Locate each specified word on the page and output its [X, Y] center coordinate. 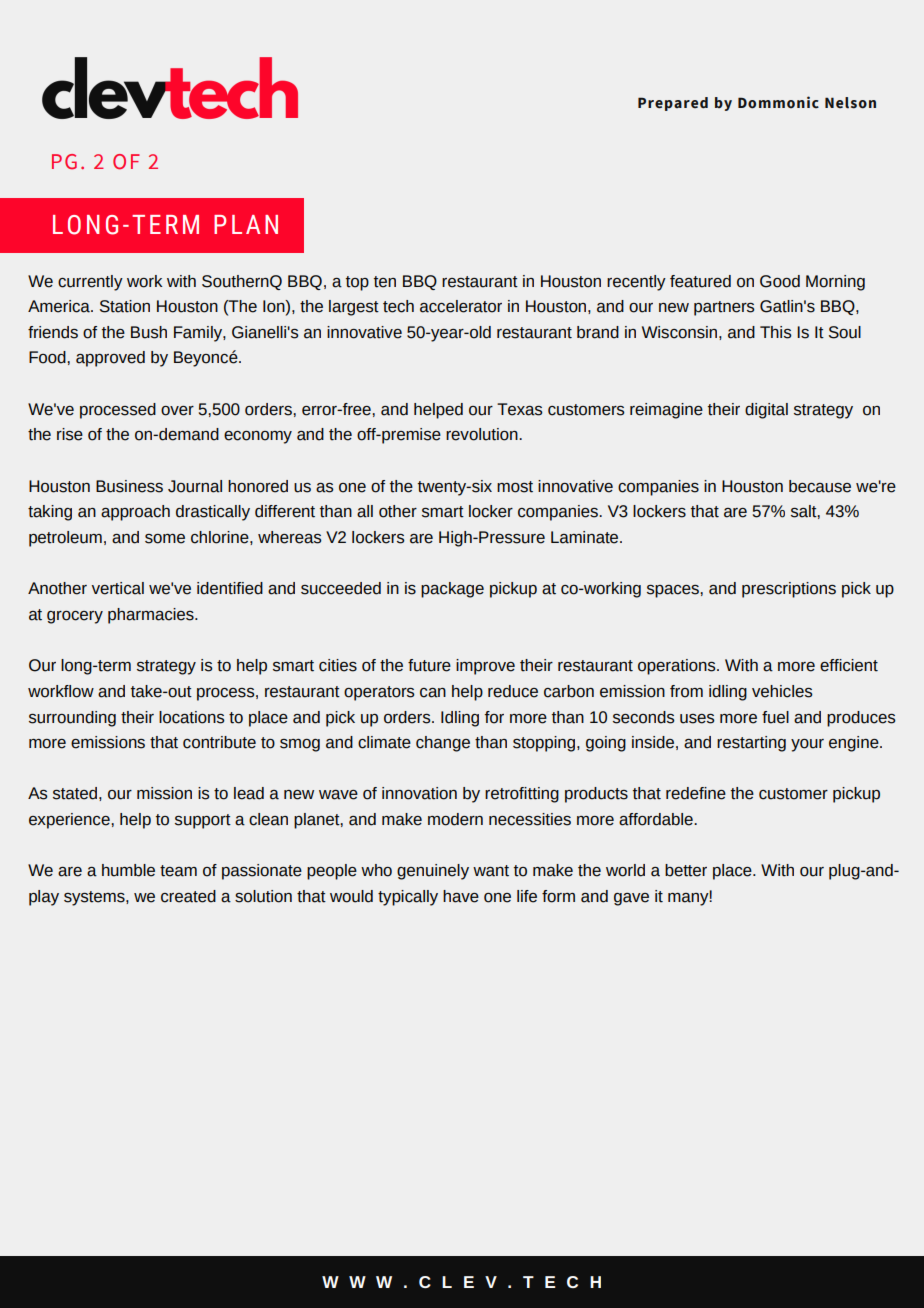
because [820, 486]
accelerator [461, 306]
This [775, 332]
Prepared [673, 104]
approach [135, 513]
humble [128, 870]
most [515, 487]
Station [125, 306]
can [433, 693]
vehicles [782, 691]
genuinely [433, 872]
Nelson [850, 103]
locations [191, 717]
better [686, 870]
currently [90, 283]
